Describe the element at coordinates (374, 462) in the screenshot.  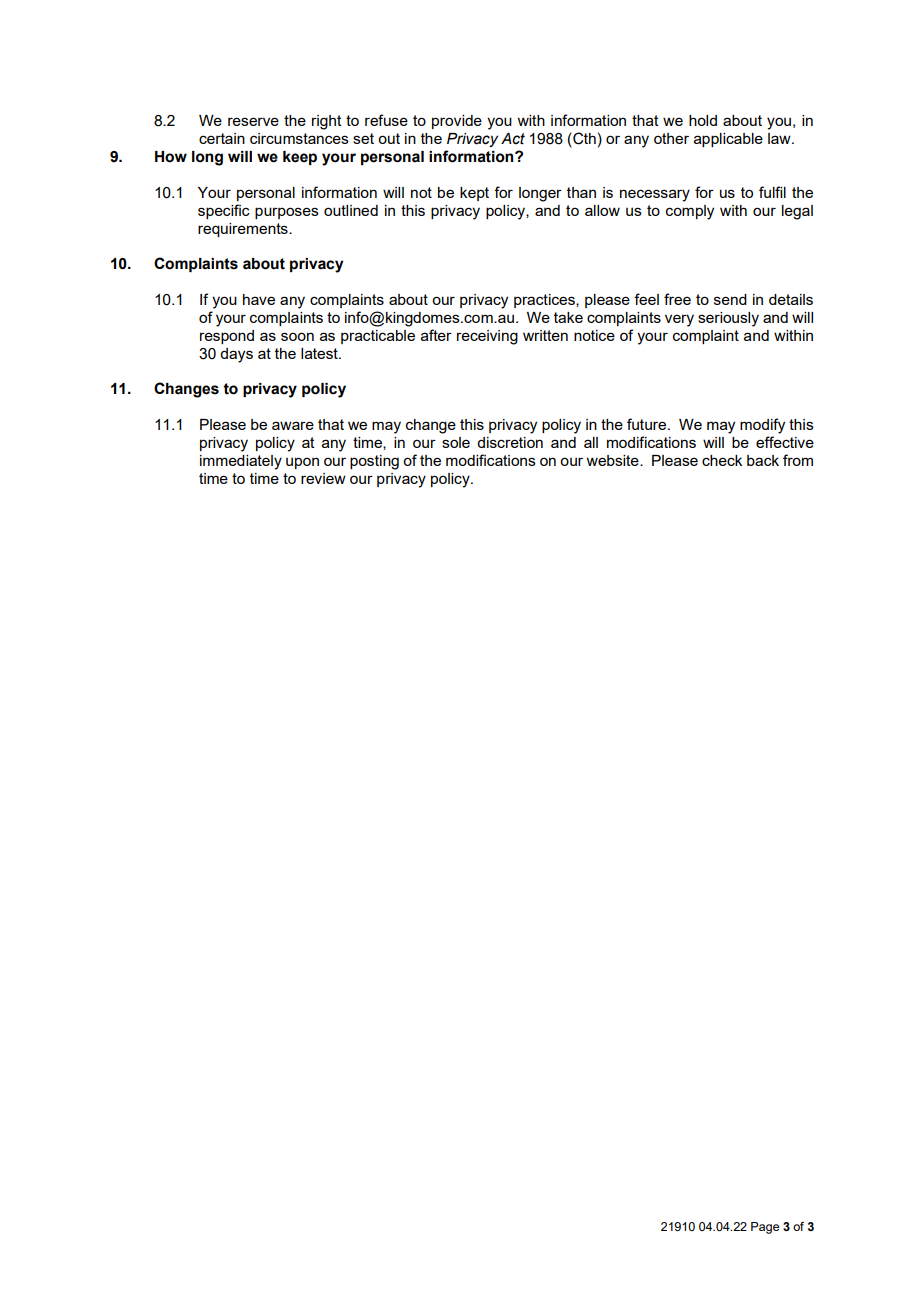
I see `posting` at that location.
